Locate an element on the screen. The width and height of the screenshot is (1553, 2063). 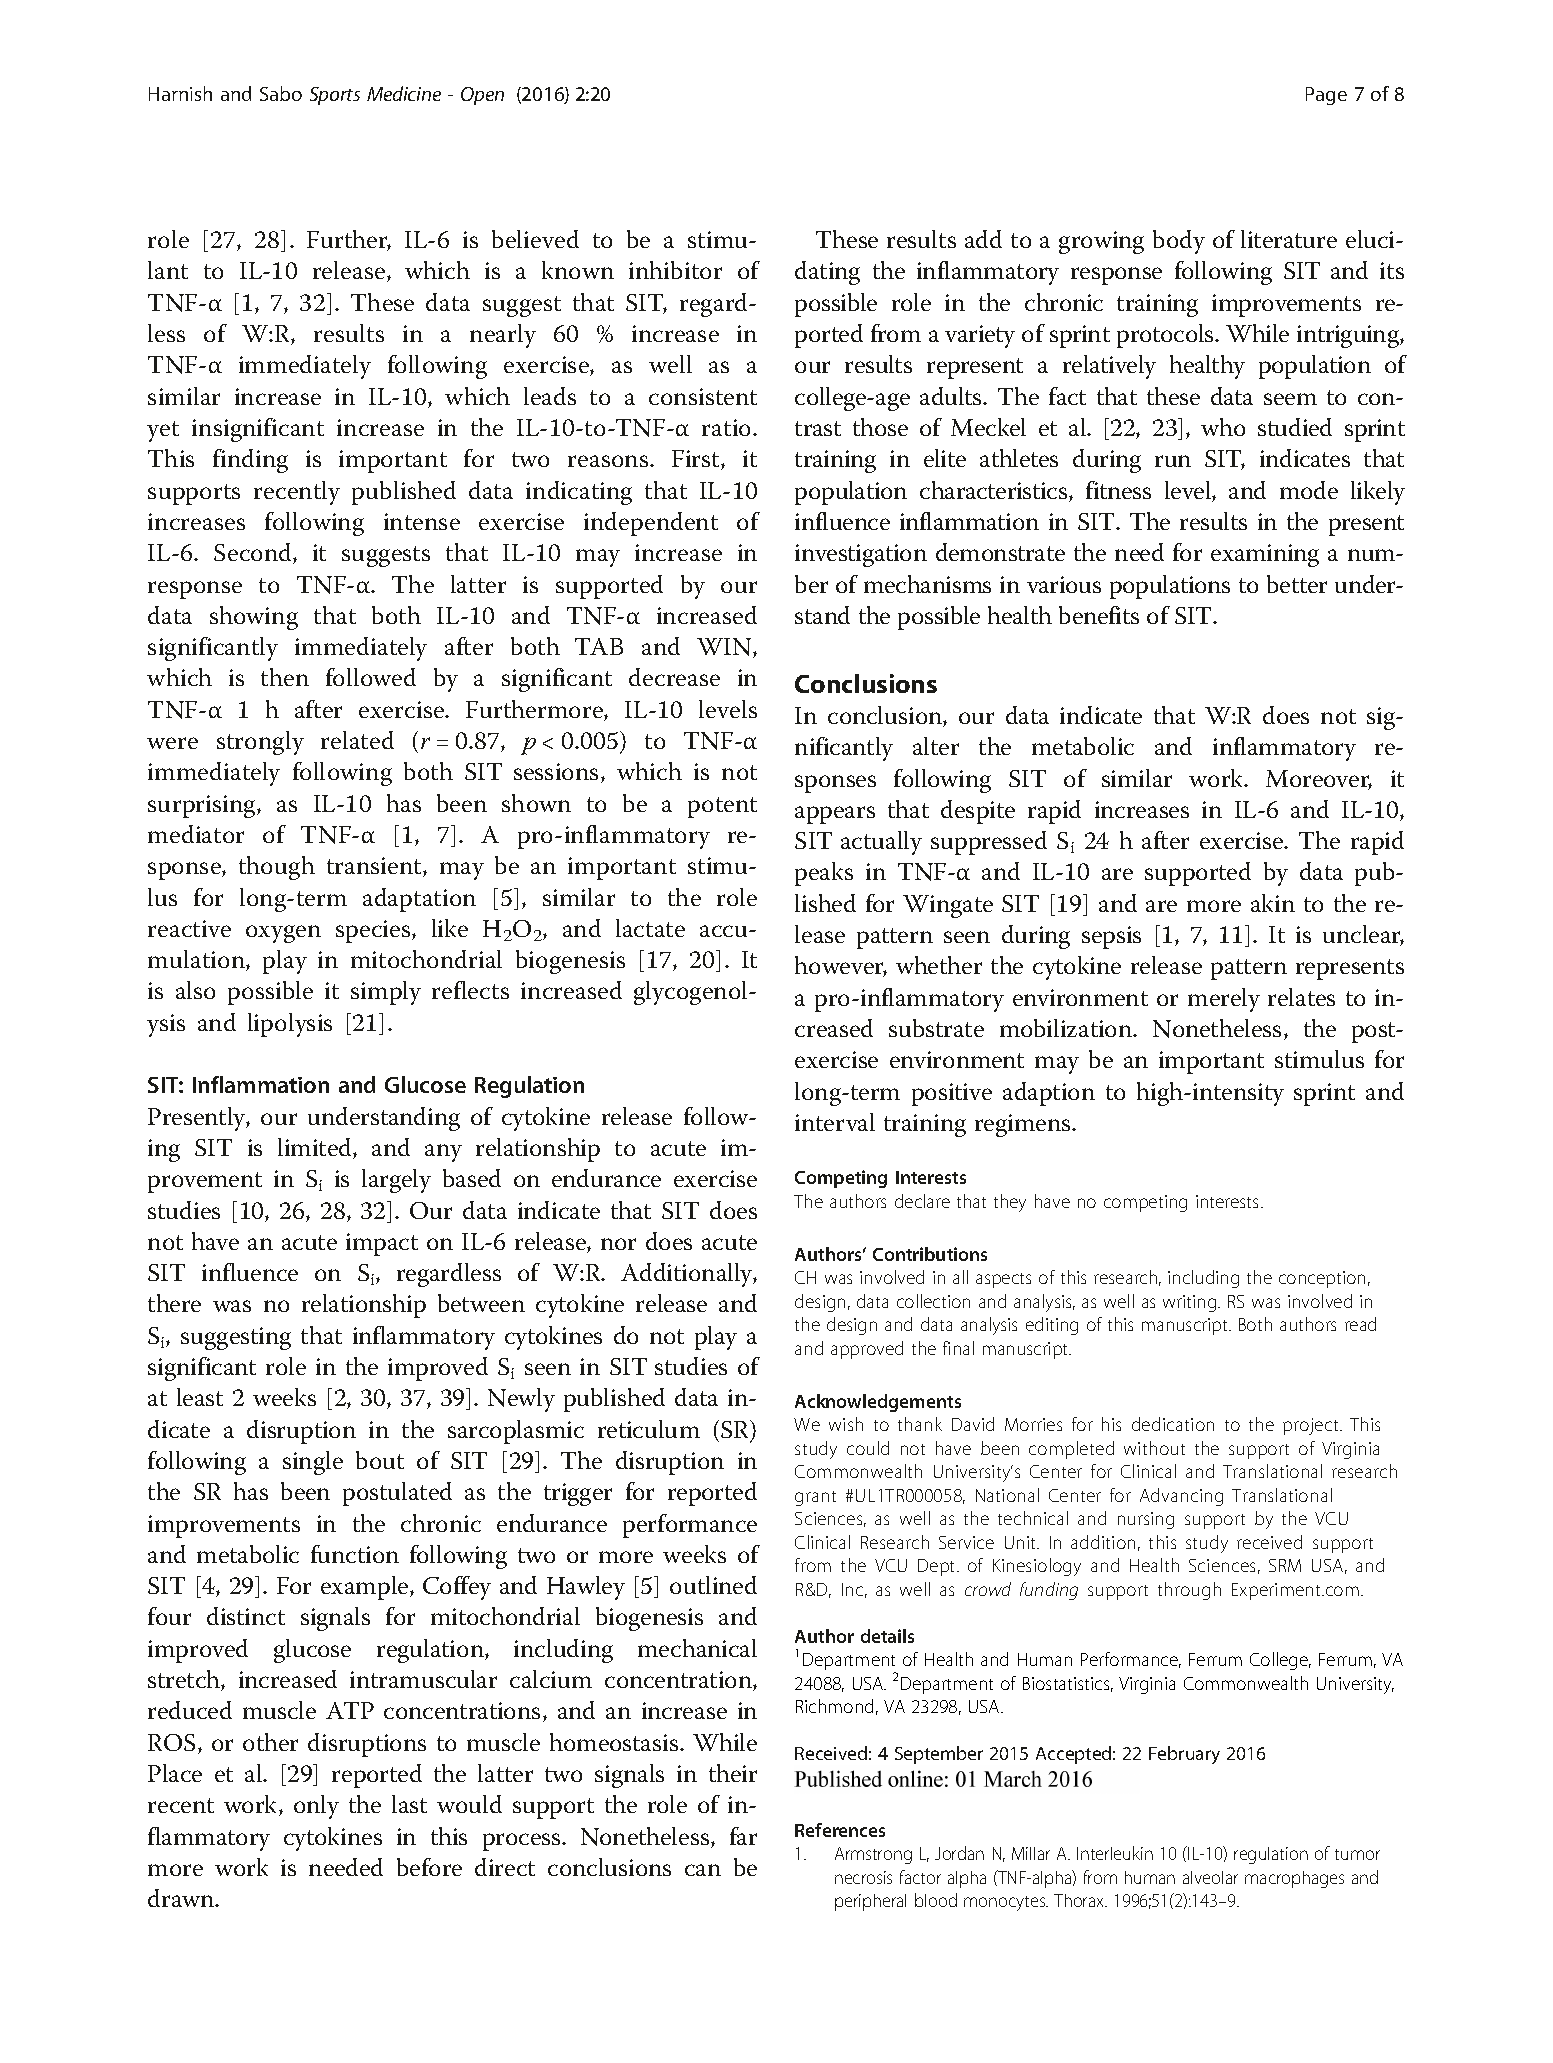
inhibitor is located at coordinates (675, 270).
